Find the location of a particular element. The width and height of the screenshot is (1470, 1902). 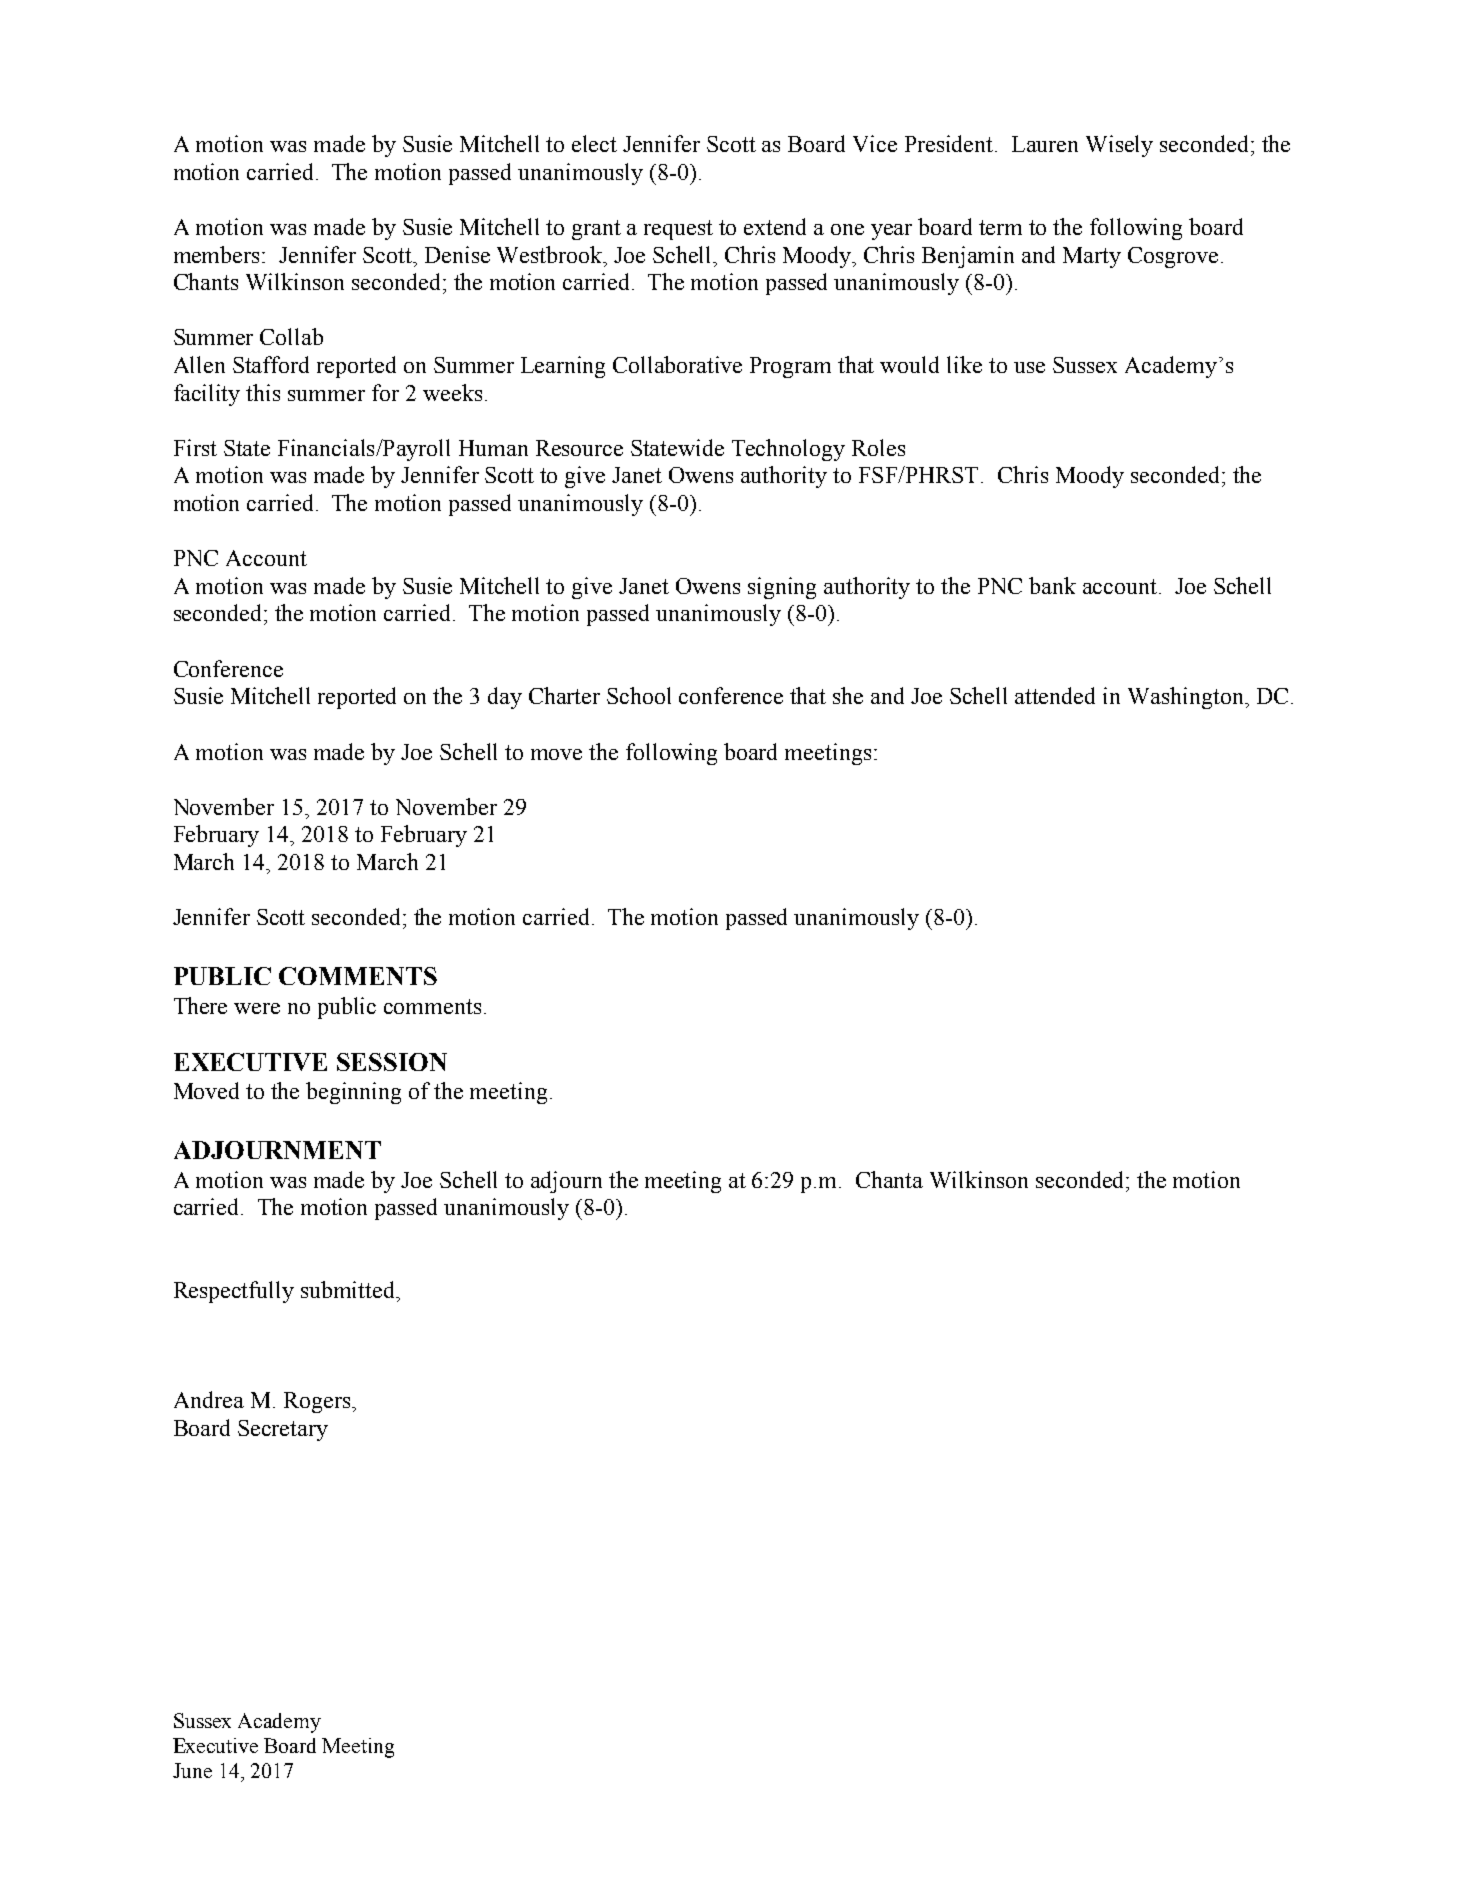

June is located at coordinates (192, 1770).
